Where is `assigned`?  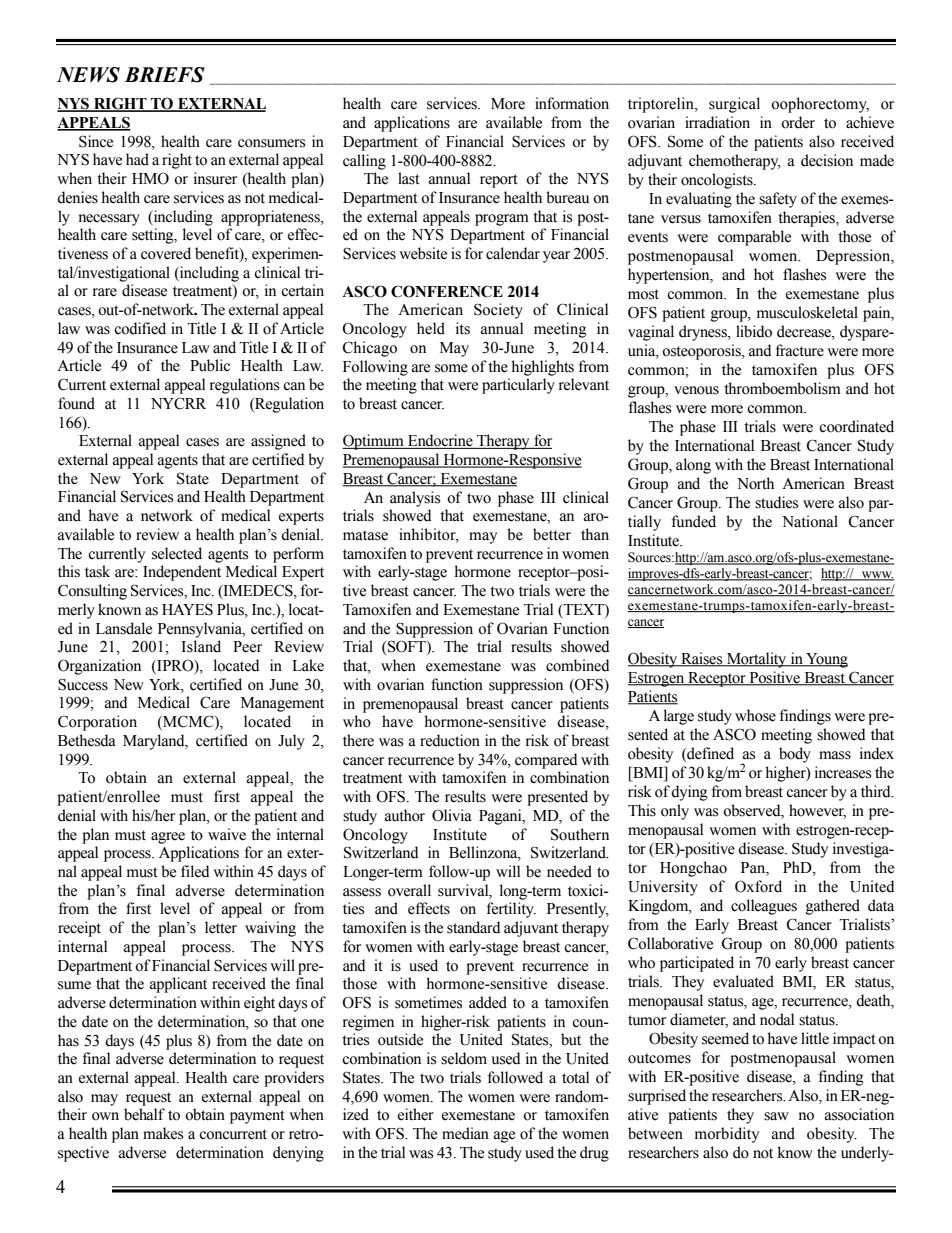 assigned is located at coordinates (278, 442).
